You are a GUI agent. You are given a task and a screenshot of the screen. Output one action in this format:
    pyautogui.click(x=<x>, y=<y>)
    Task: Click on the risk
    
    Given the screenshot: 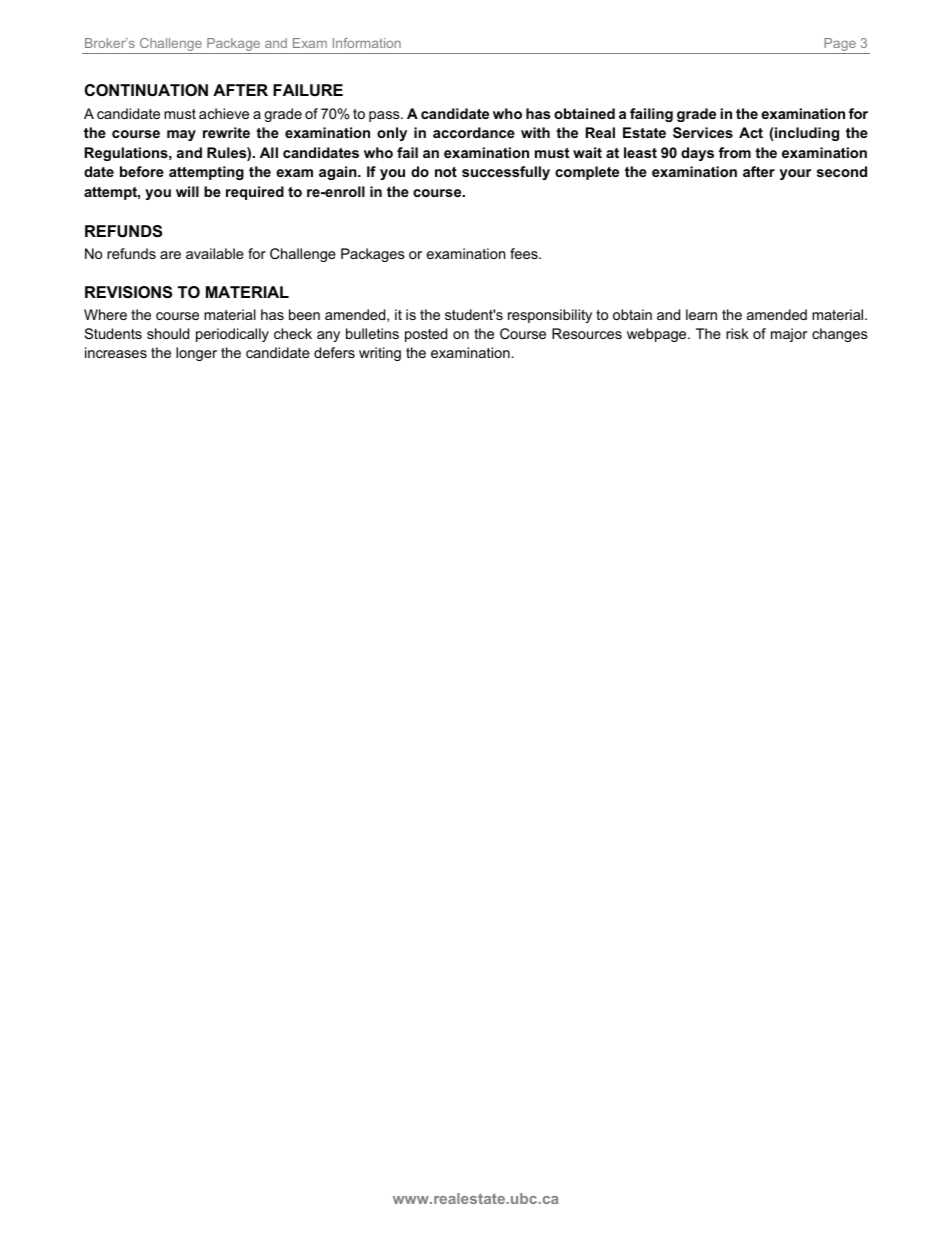 What is the action you would take?
    pyautogui.click(x=737, y=333)
